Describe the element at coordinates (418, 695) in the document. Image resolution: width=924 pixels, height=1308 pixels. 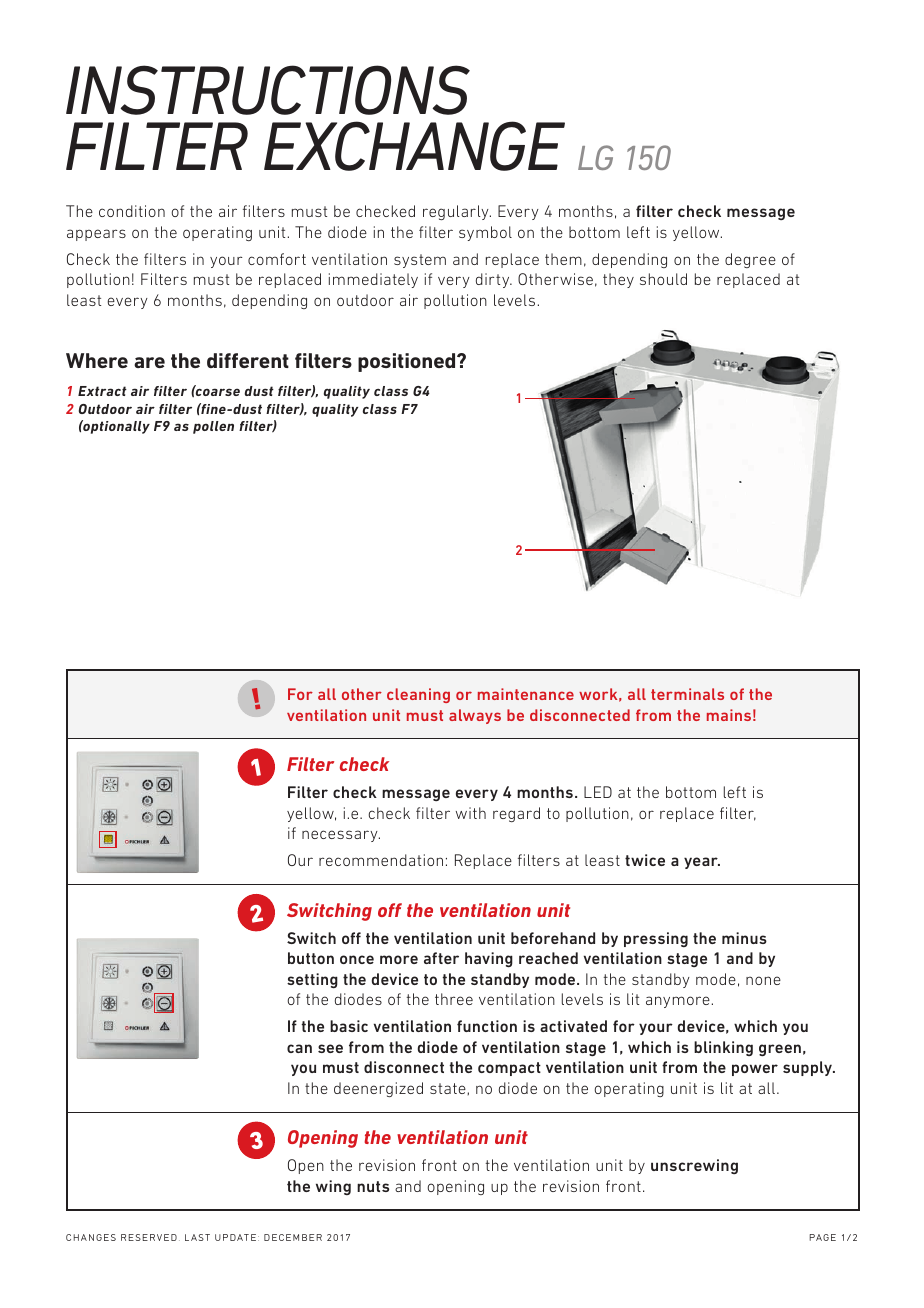
I see `cleaning` at that location.
